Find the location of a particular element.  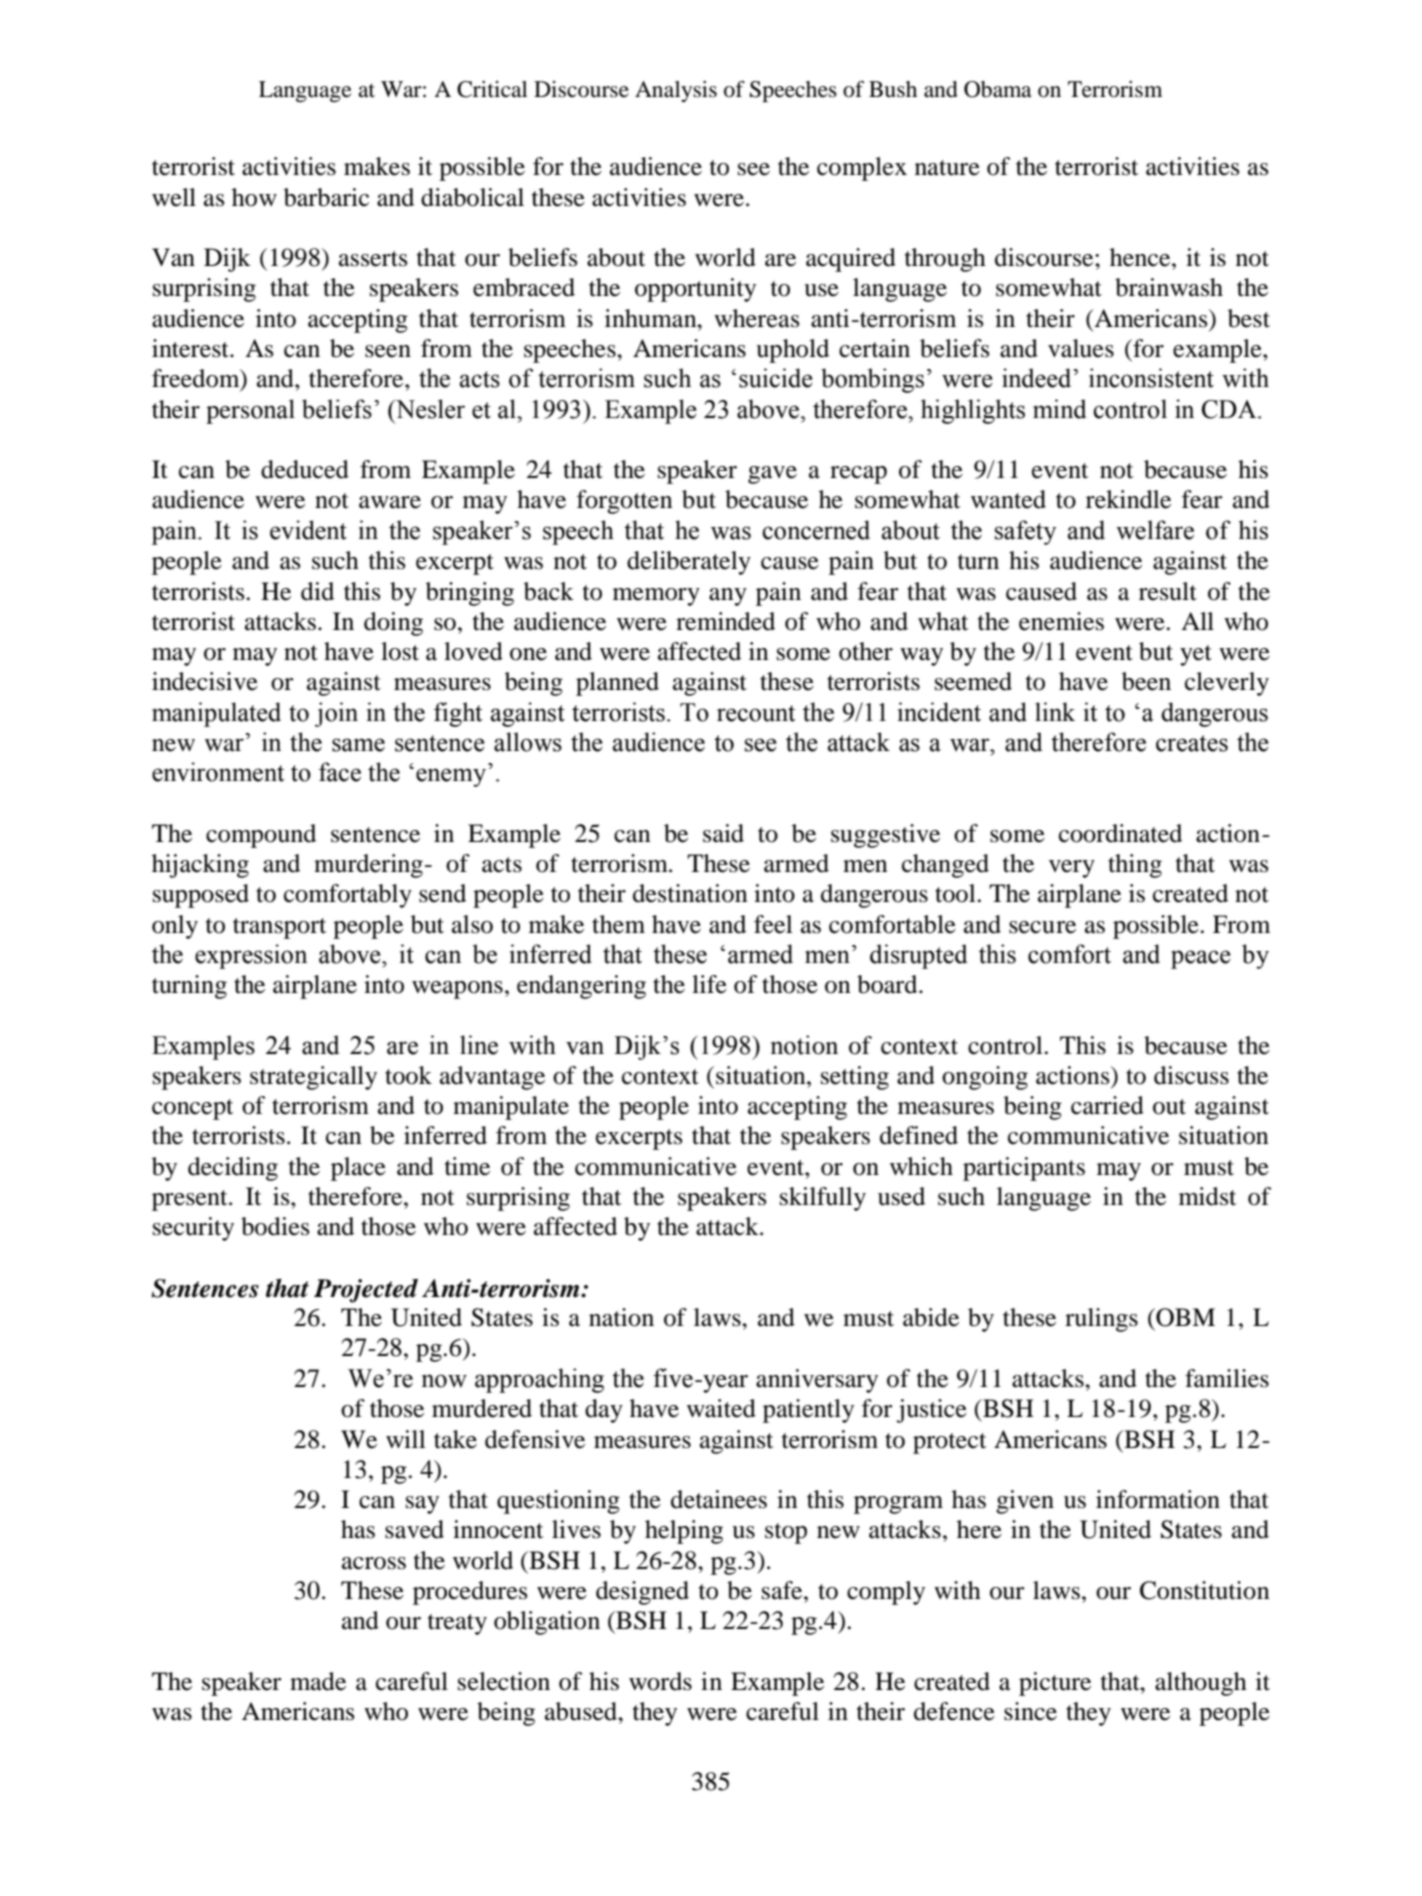

thing is located at coordinates (1135, 866).
